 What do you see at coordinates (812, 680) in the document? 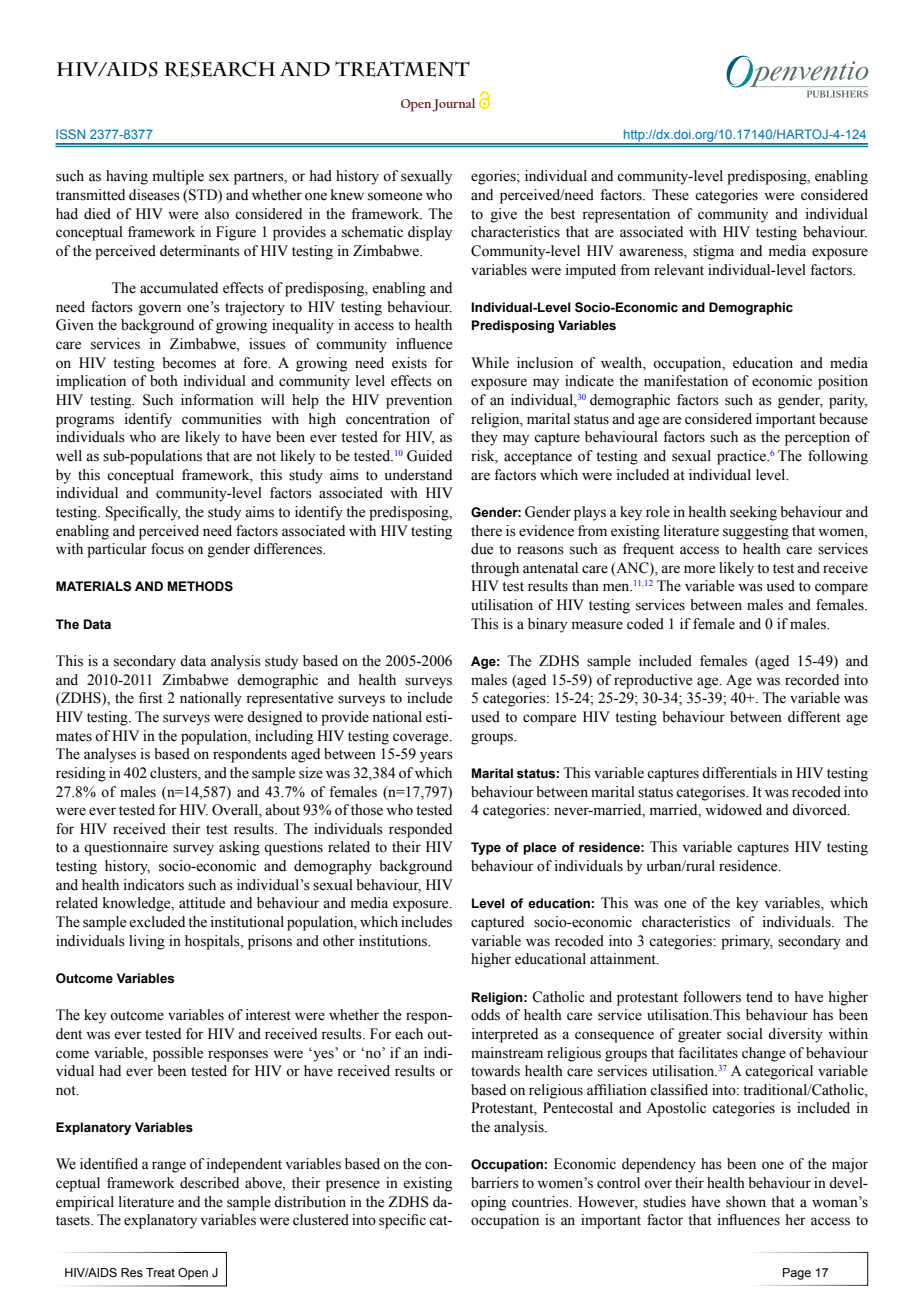
I see `recorded` at bounding box center [812, 680].
